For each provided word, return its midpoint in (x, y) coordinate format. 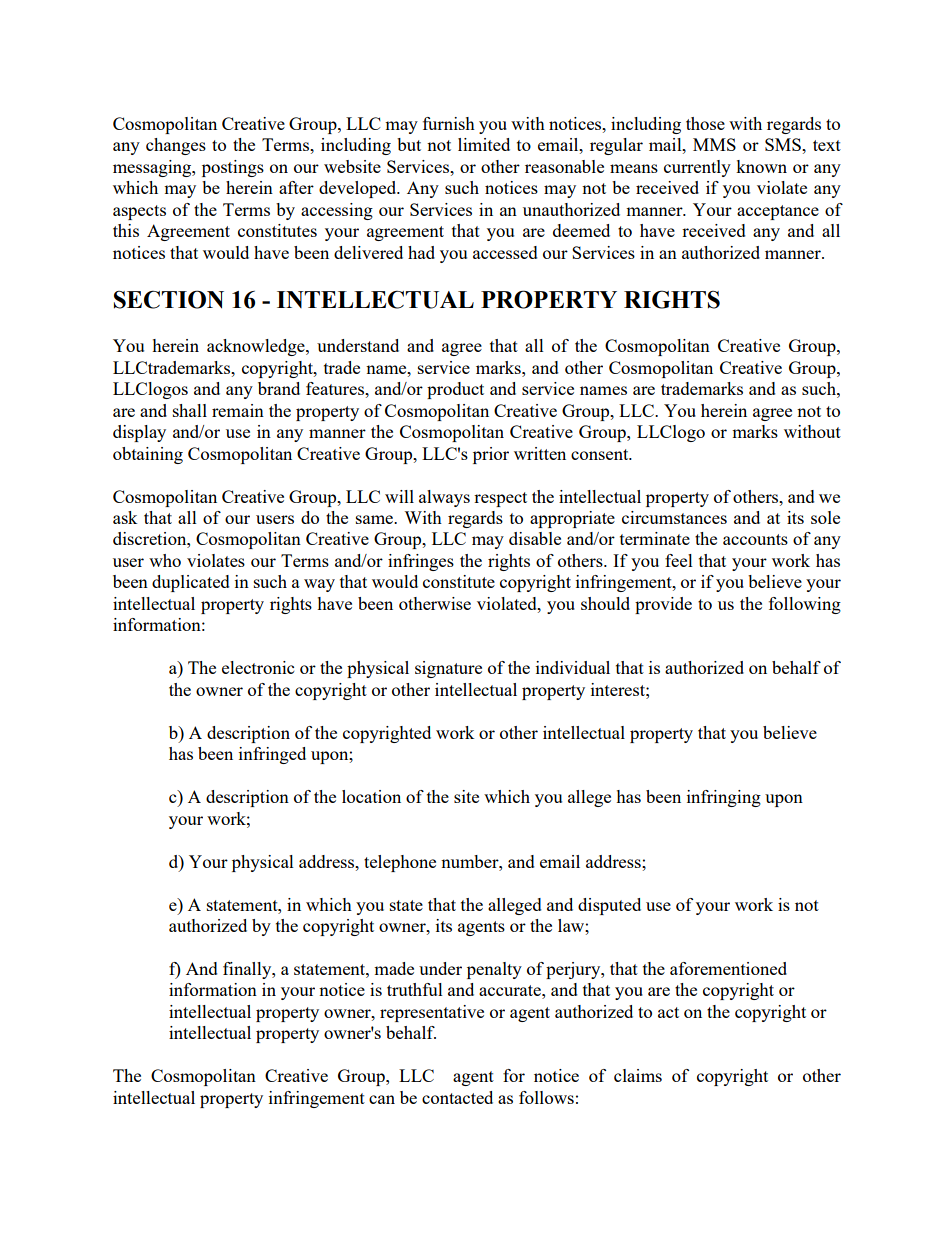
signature (448, 669)
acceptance (778, 212)
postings (233, 168)
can (382, 1099)
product (455, 390)
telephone (400, 863)
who (165, 560)
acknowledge (257, 347)
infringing (724, 798)
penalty (494, 970)
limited (484, 144)
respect (500, 499)
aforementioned (728, 968)
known (761, 166)
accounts (755, 539)
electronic (258, 667)
